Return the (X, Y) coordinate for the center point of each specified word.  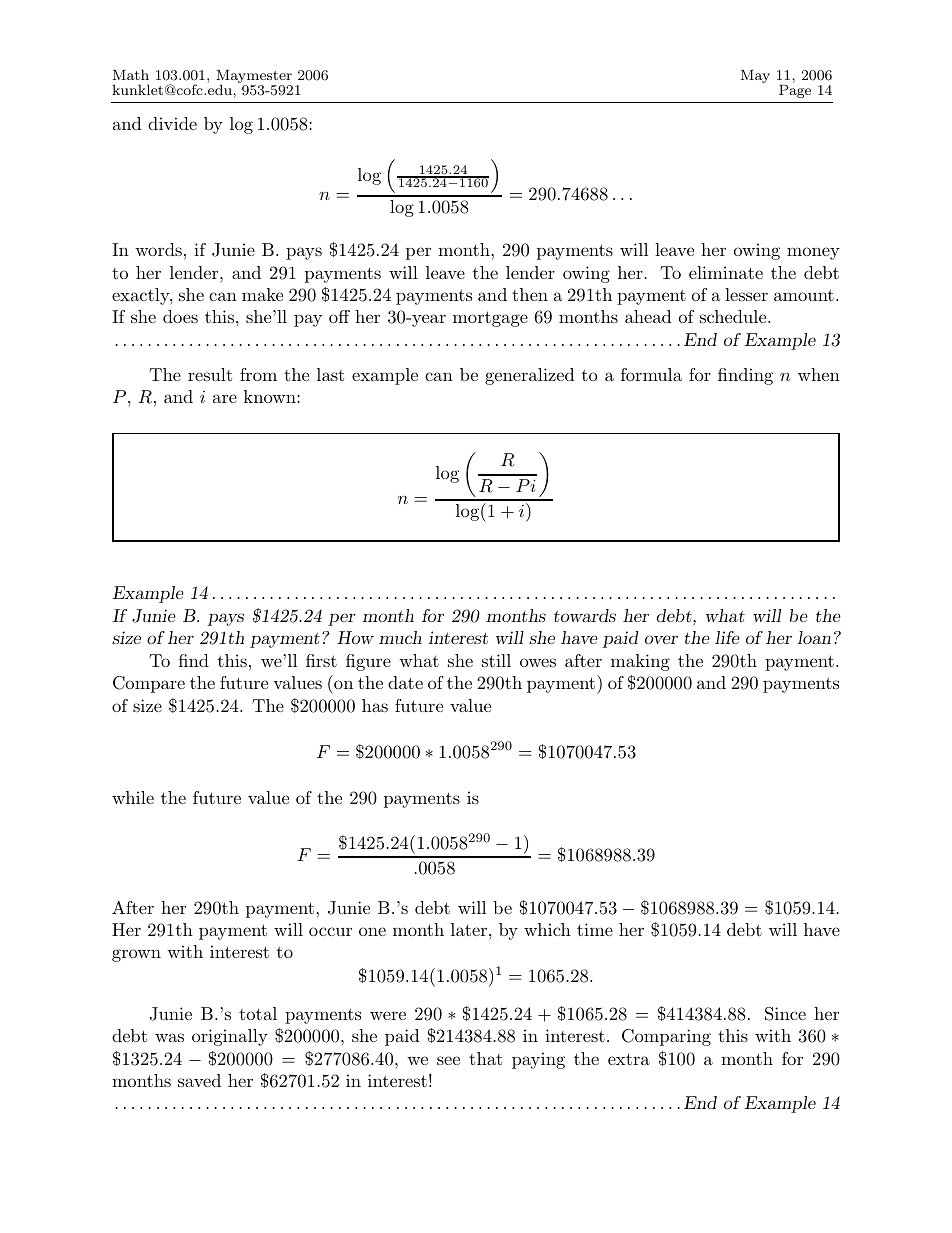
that (485, 1058)
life (727, 637)
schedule (734, 316)
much (400, 637)
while (133, 797)
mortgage (490, 319)
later (470, 929)
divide (172, 123)
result (210, 374)
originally (230, 1037)
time (595, 929)
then (530, 294)
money (813, 253)
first (321, 660)
